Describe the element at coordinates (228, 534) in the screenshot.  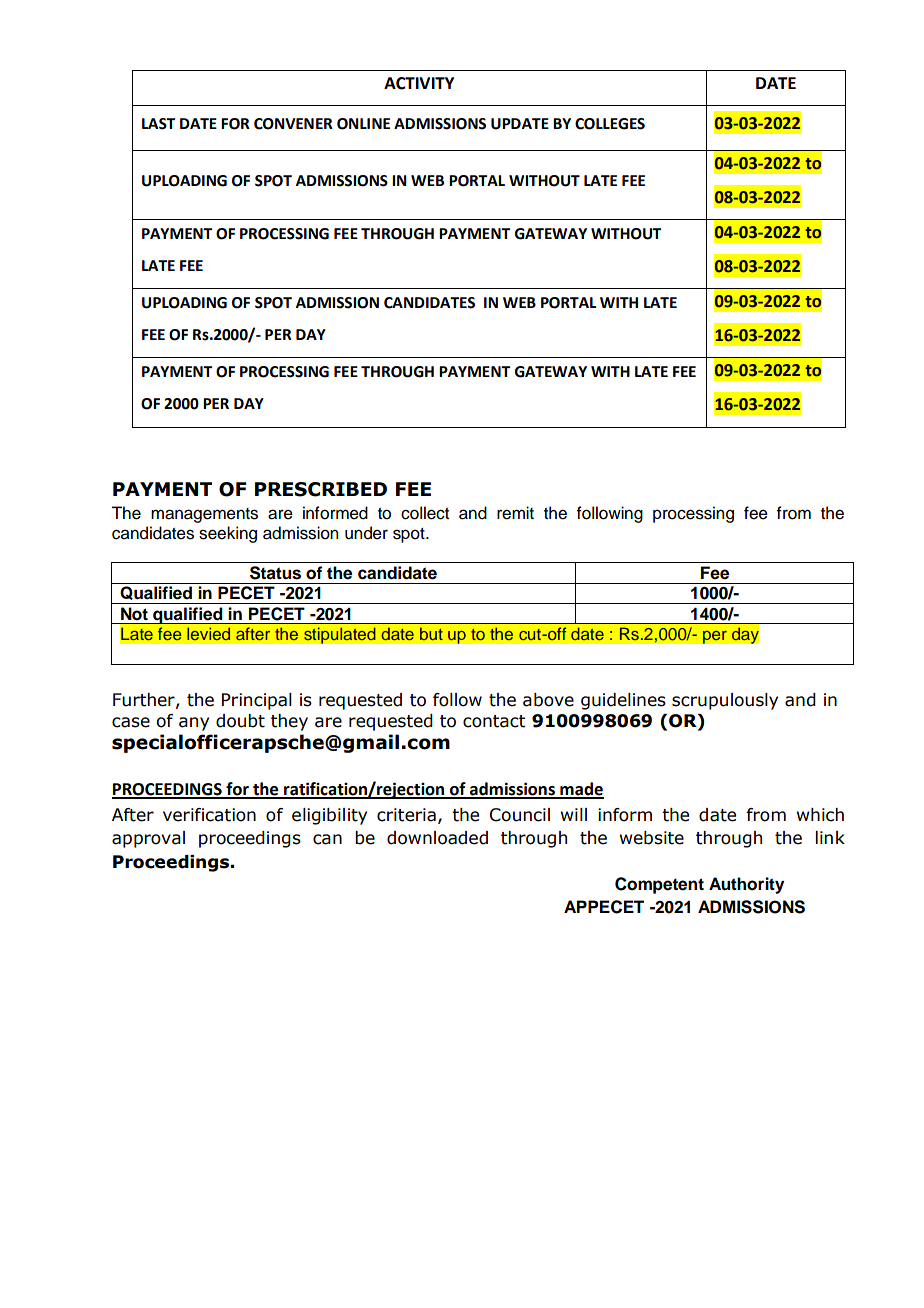
I see `seeking` at that location.
